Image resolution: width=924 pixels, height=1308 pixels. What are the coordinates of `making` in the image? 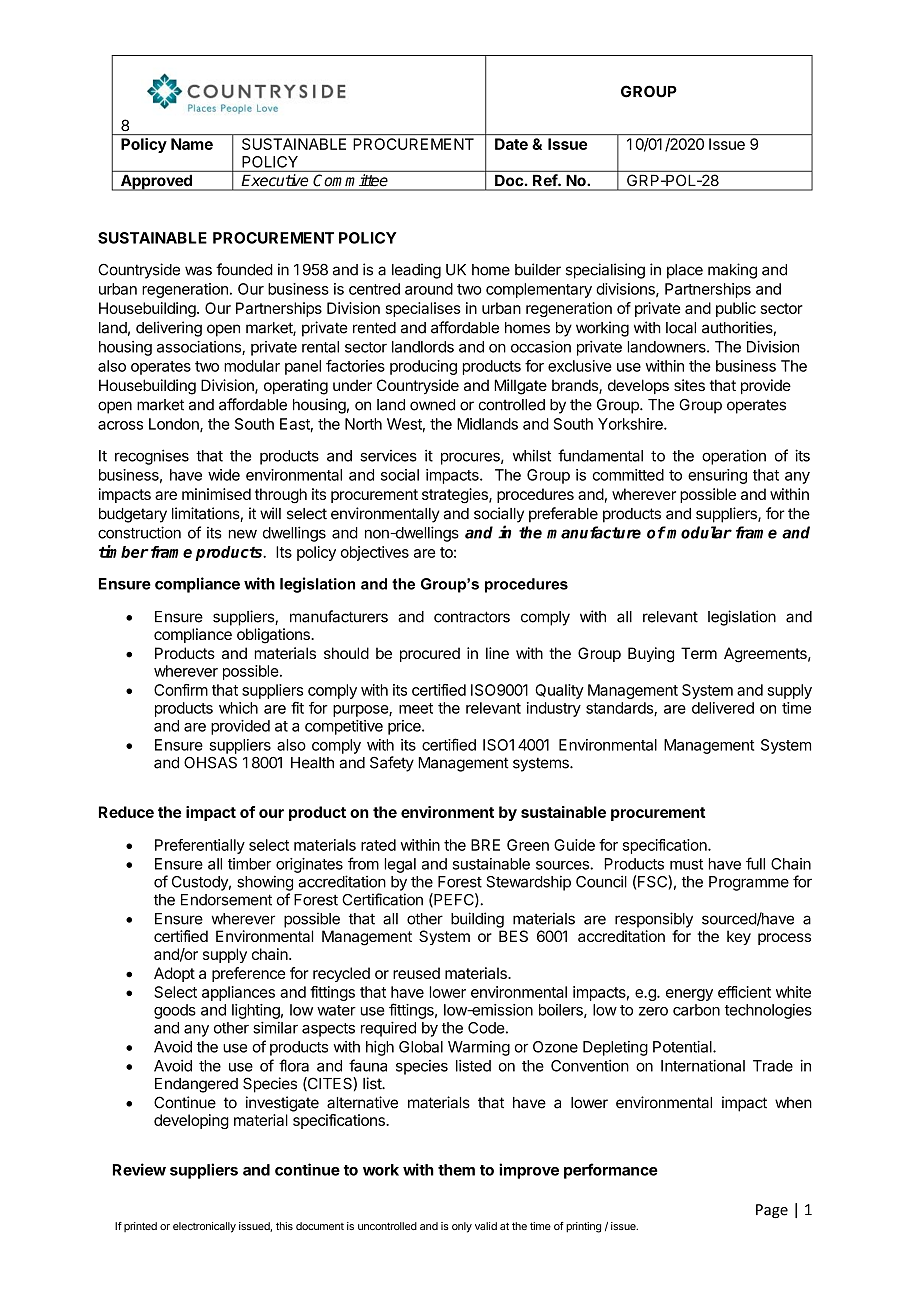 It's located at (732, 271).
